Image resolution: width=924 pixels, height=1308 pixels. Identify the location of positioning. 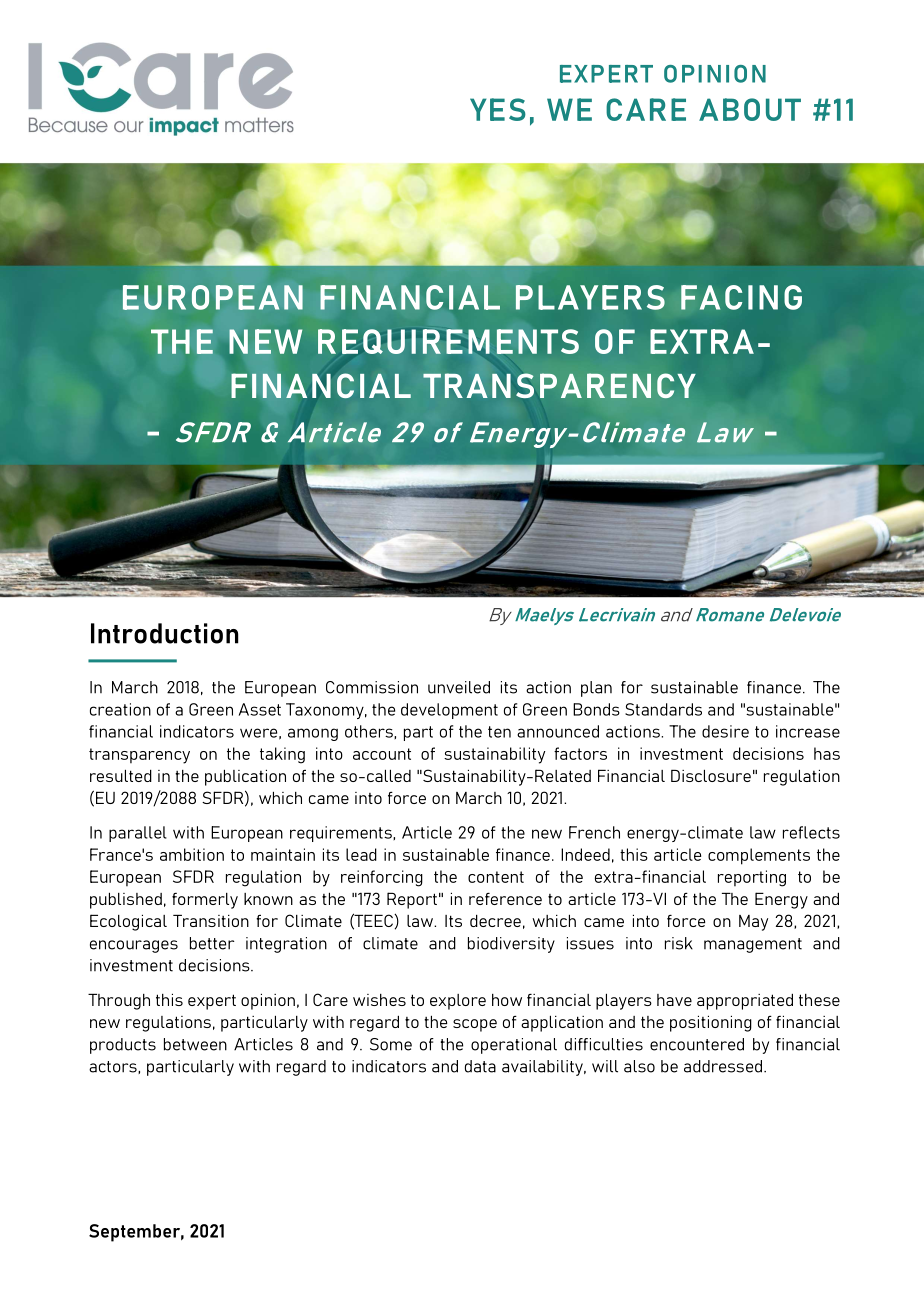
(711, 1024).
